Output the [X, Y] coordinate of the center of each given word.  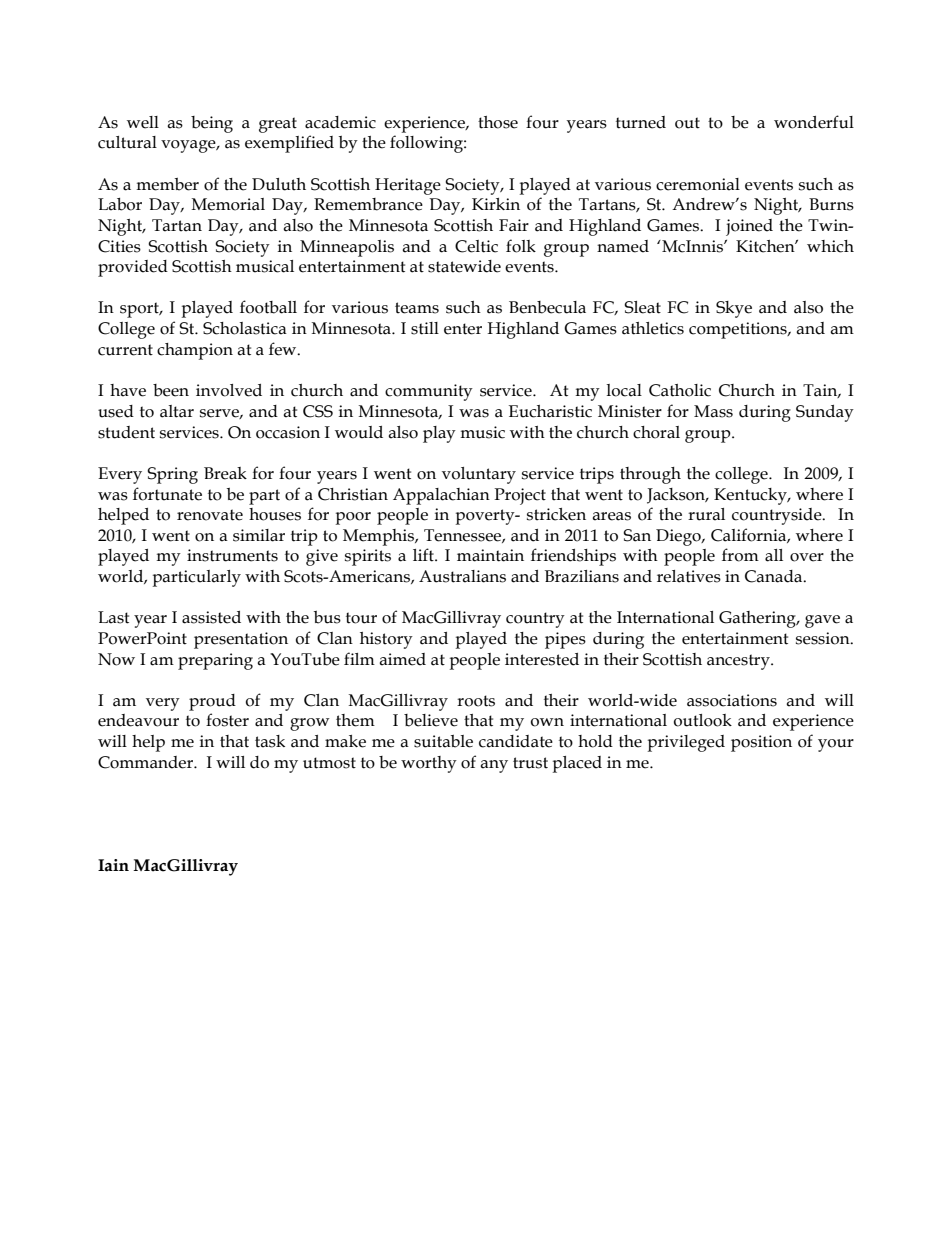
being [212, 124]
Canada [775, 576]
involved [229, 390]
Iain [113, 865]
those [498, 122]
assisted [211, 617]
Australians [462, 576]
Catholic [680, 390]
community [429, 392]
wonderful [814, 122]
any [494, 766]
